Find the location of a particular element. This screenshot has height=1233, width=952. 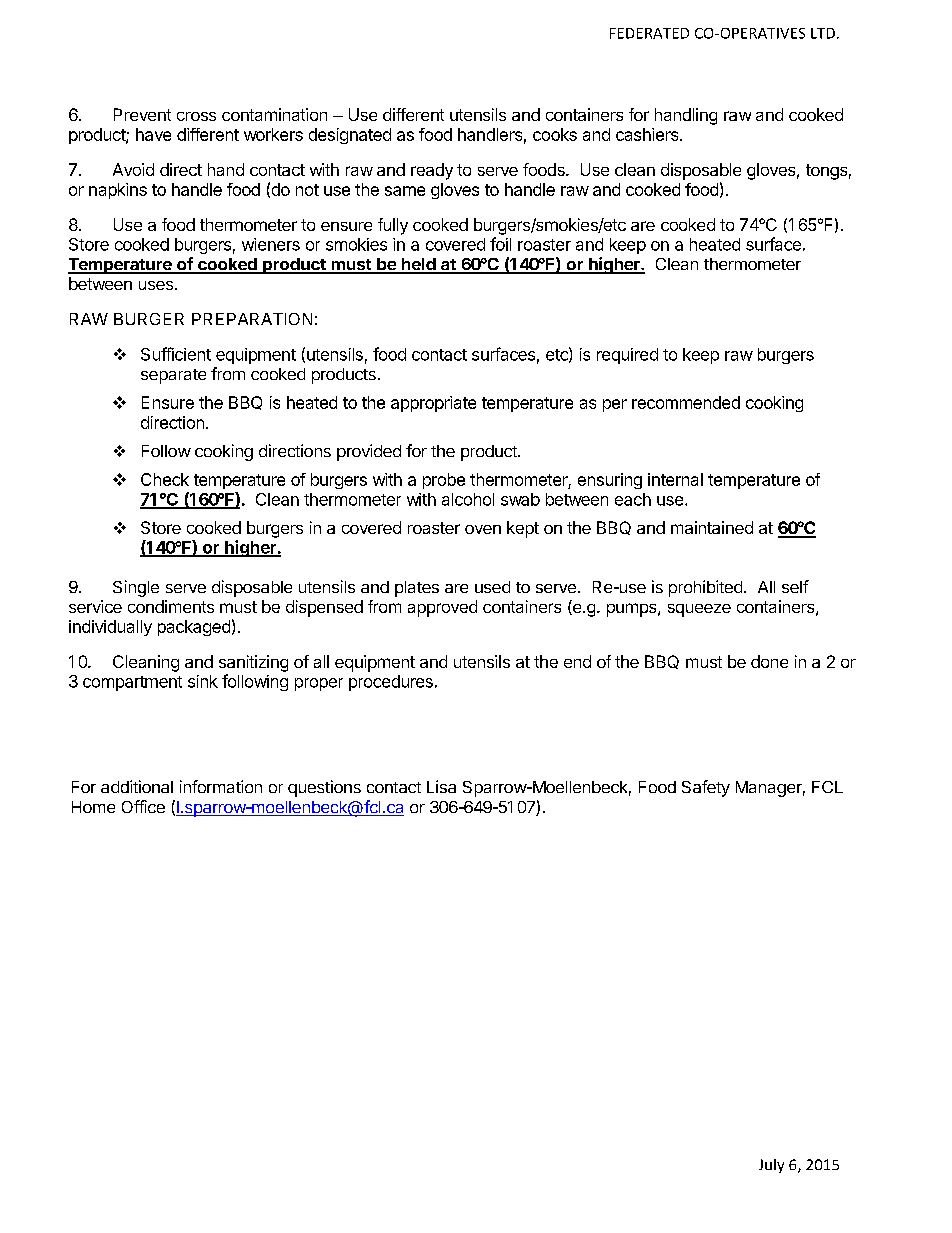

prohibited is located at coordinates (705, 588).
